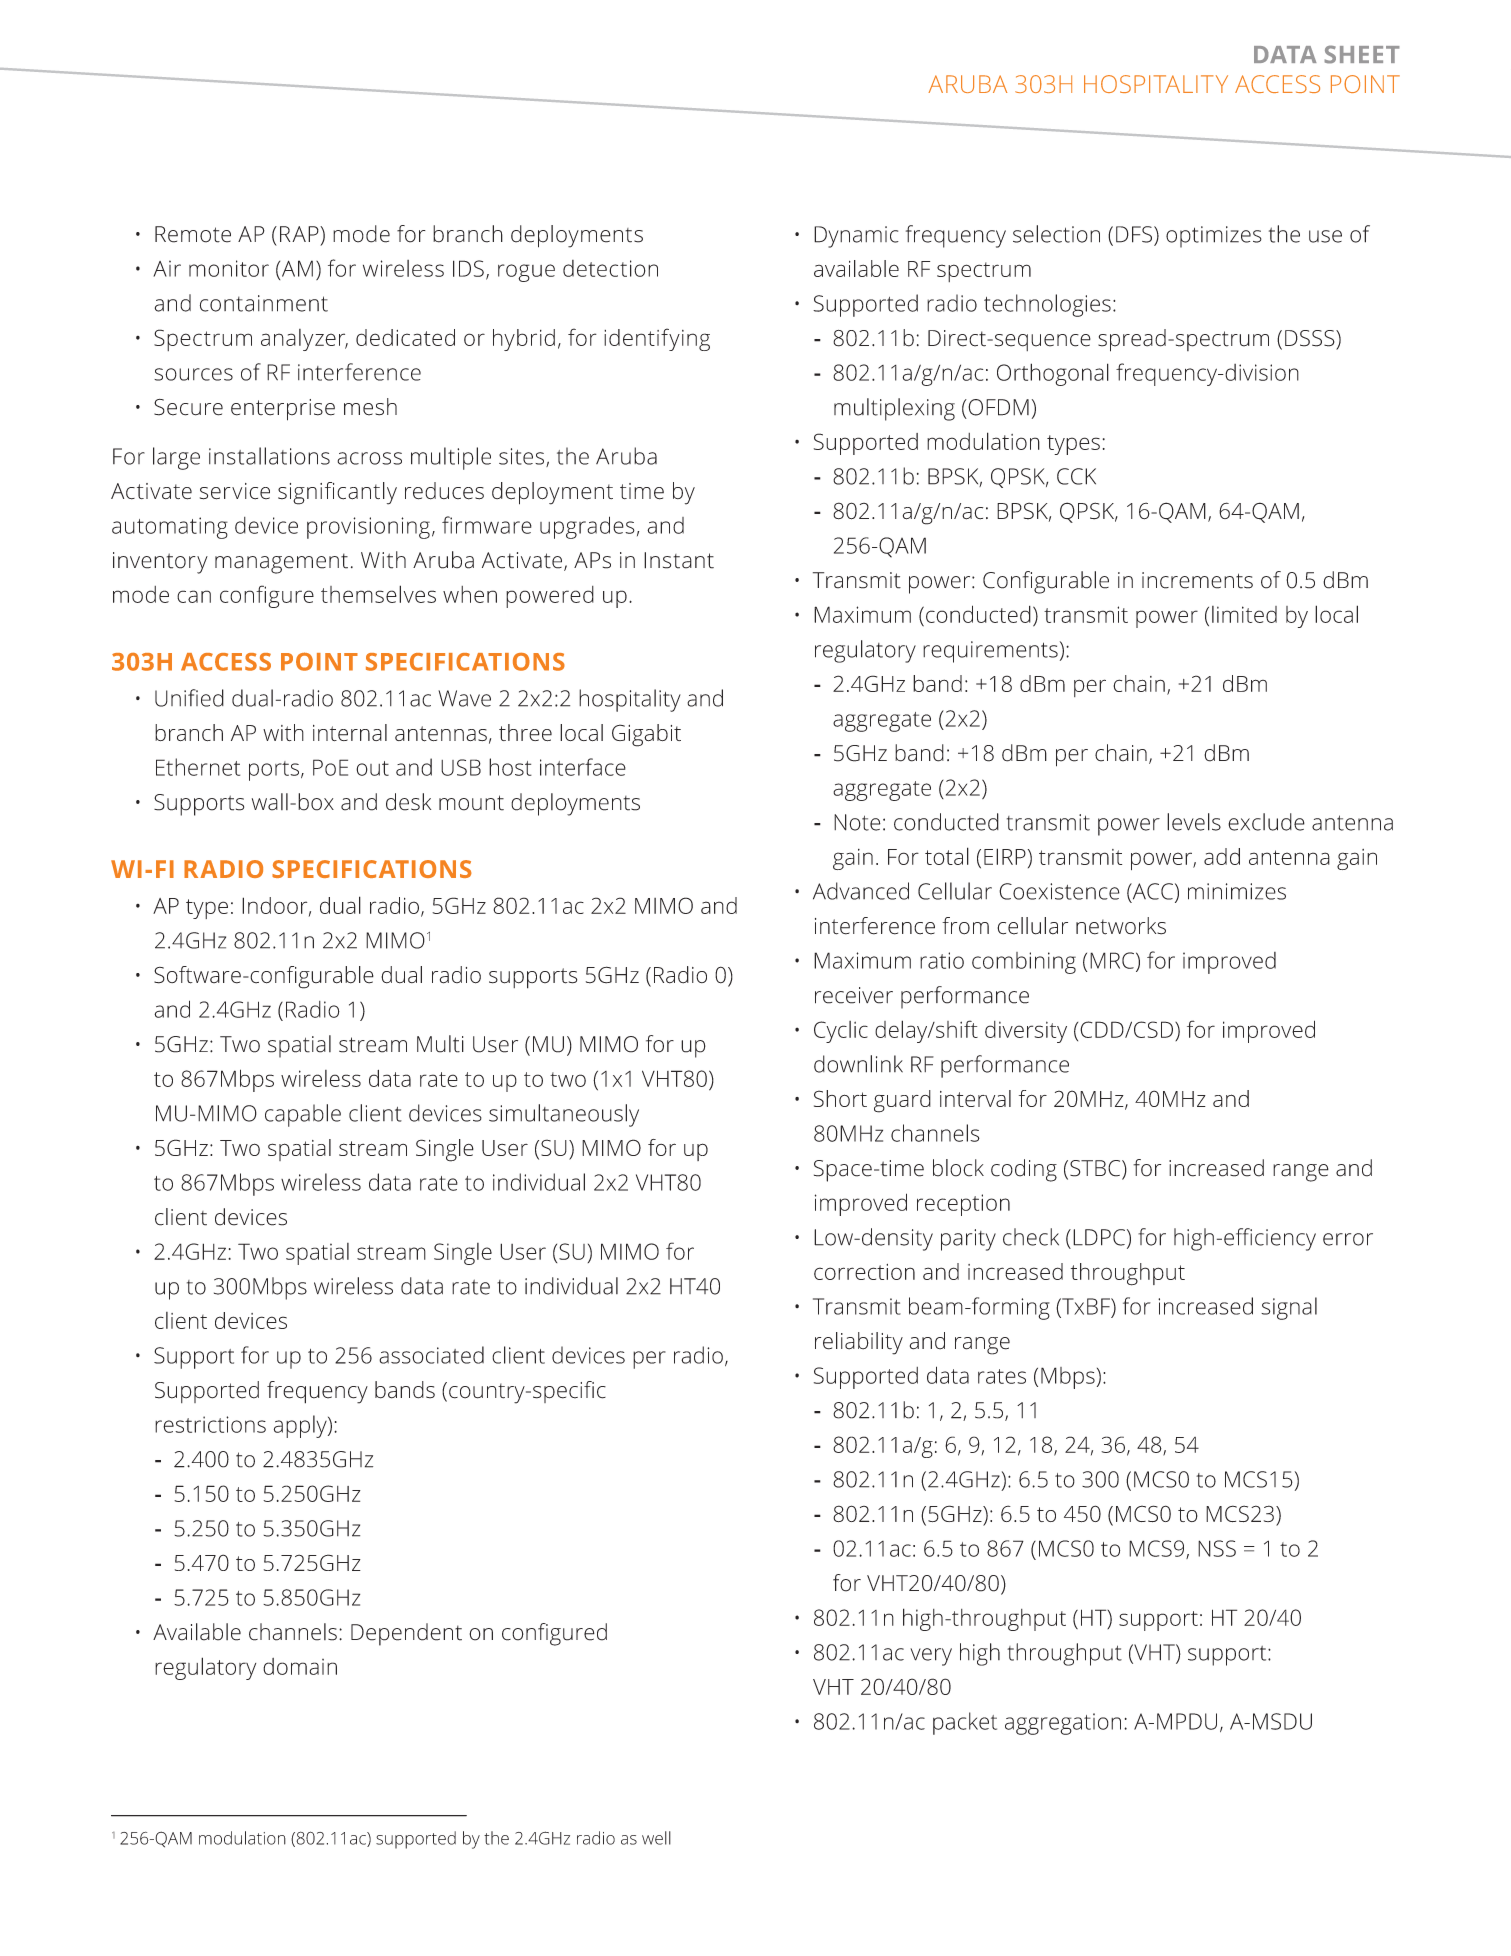 The width and height of the image is (1511, 1956). What do you see at coordinates (859, 1343) in the image?
I see `reliability` at bounding box center [859, 1343].
